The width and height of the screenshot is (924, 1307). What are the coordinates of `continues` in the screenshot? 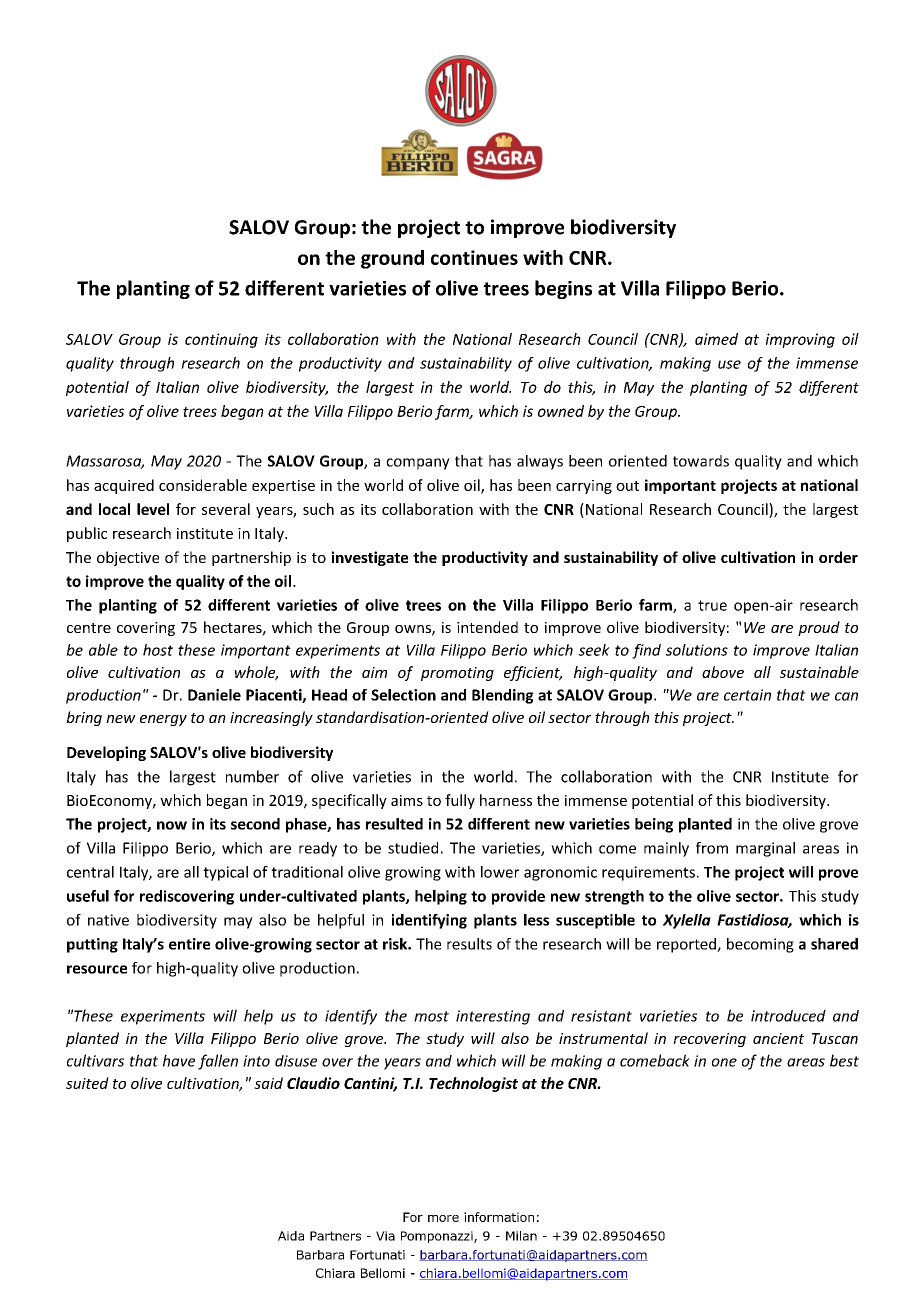 It's located at (474, 257).
